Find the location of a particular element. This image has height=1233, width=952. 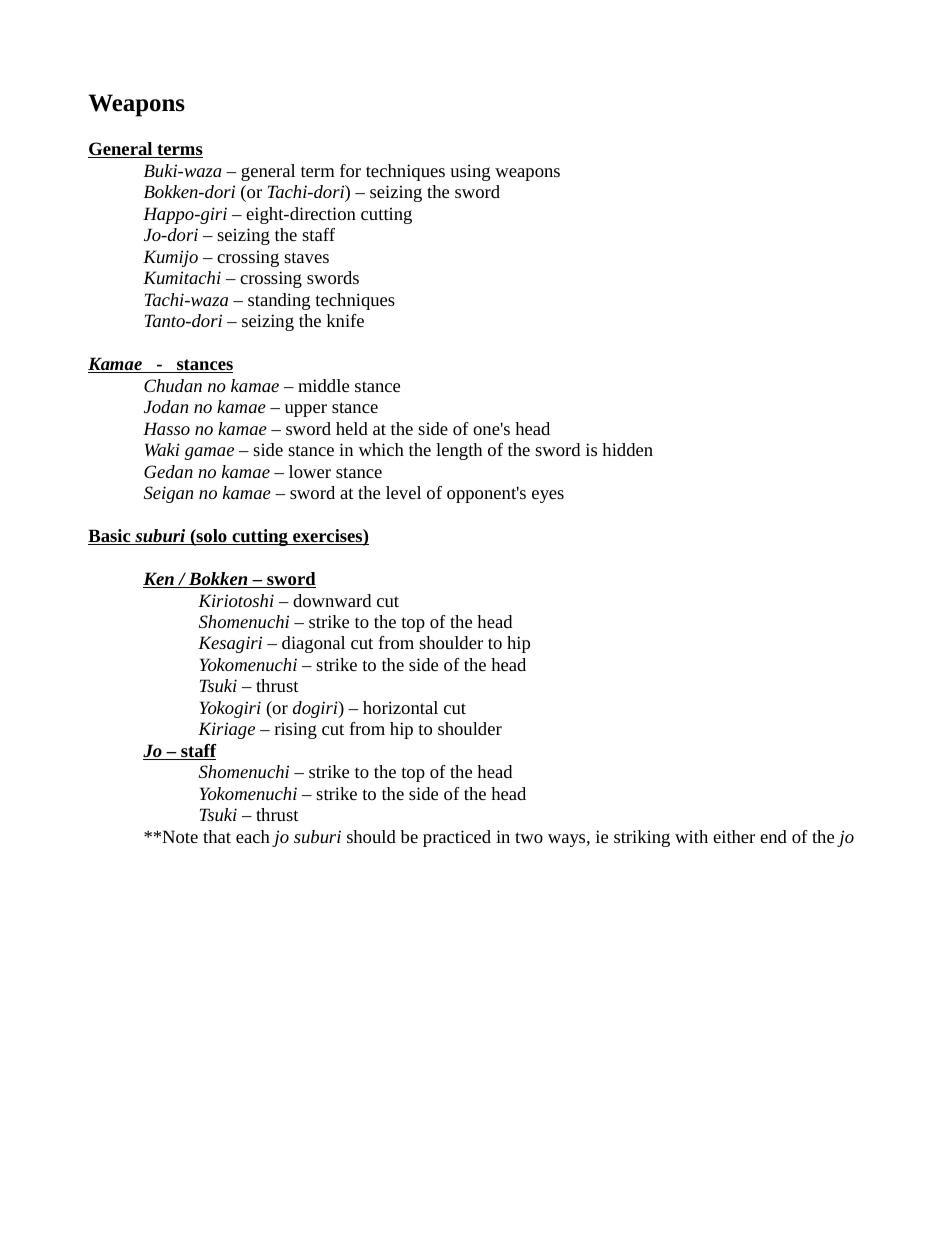

Basic is located at coordinates (110, 537).
